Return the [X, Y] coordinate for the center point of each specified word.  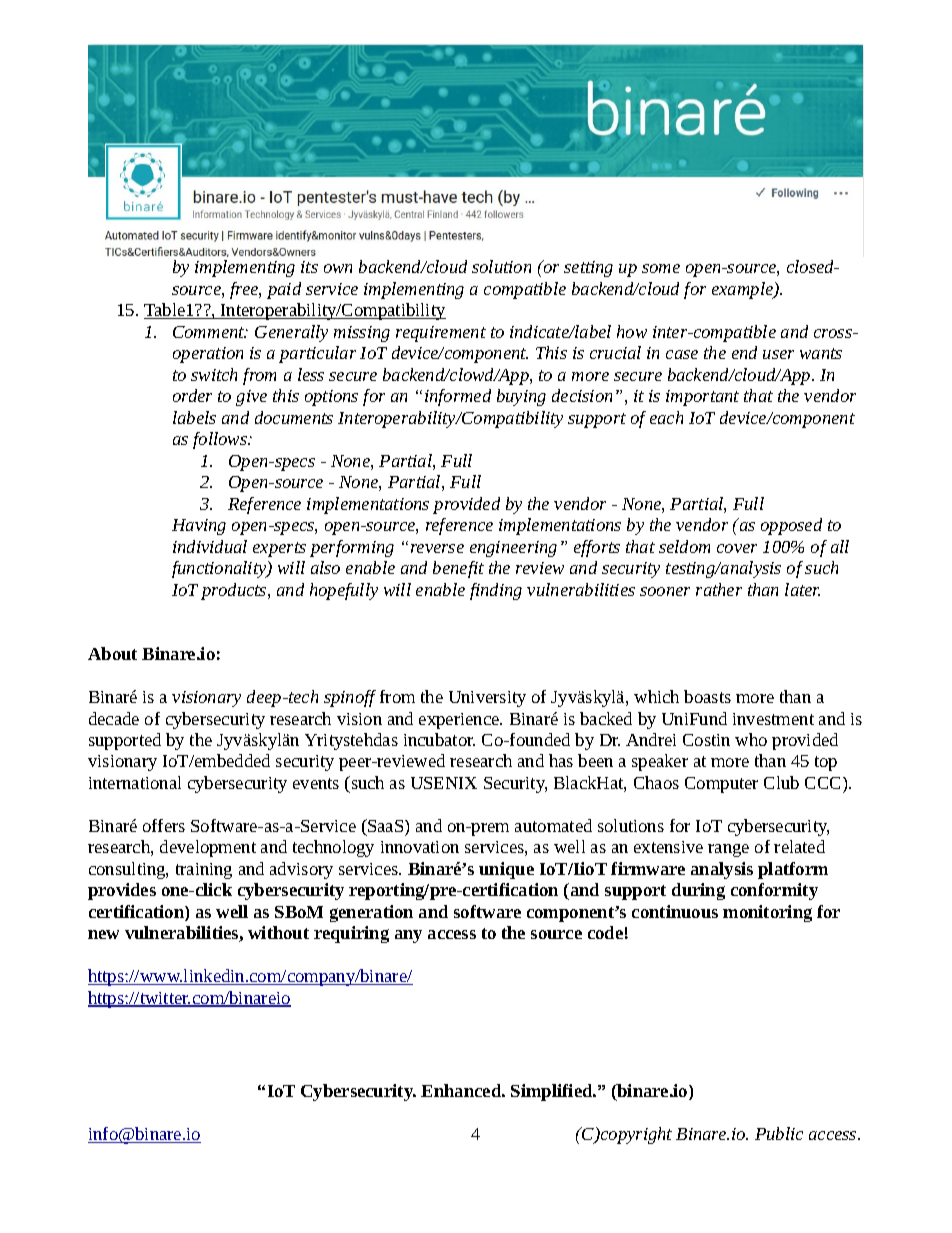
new [103, 934]
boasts [707, 696]
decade [114, 718]
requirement [441, 334]
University [487, 699]
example [744, 290]
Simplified [553, 1092]
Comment [210, 332]
